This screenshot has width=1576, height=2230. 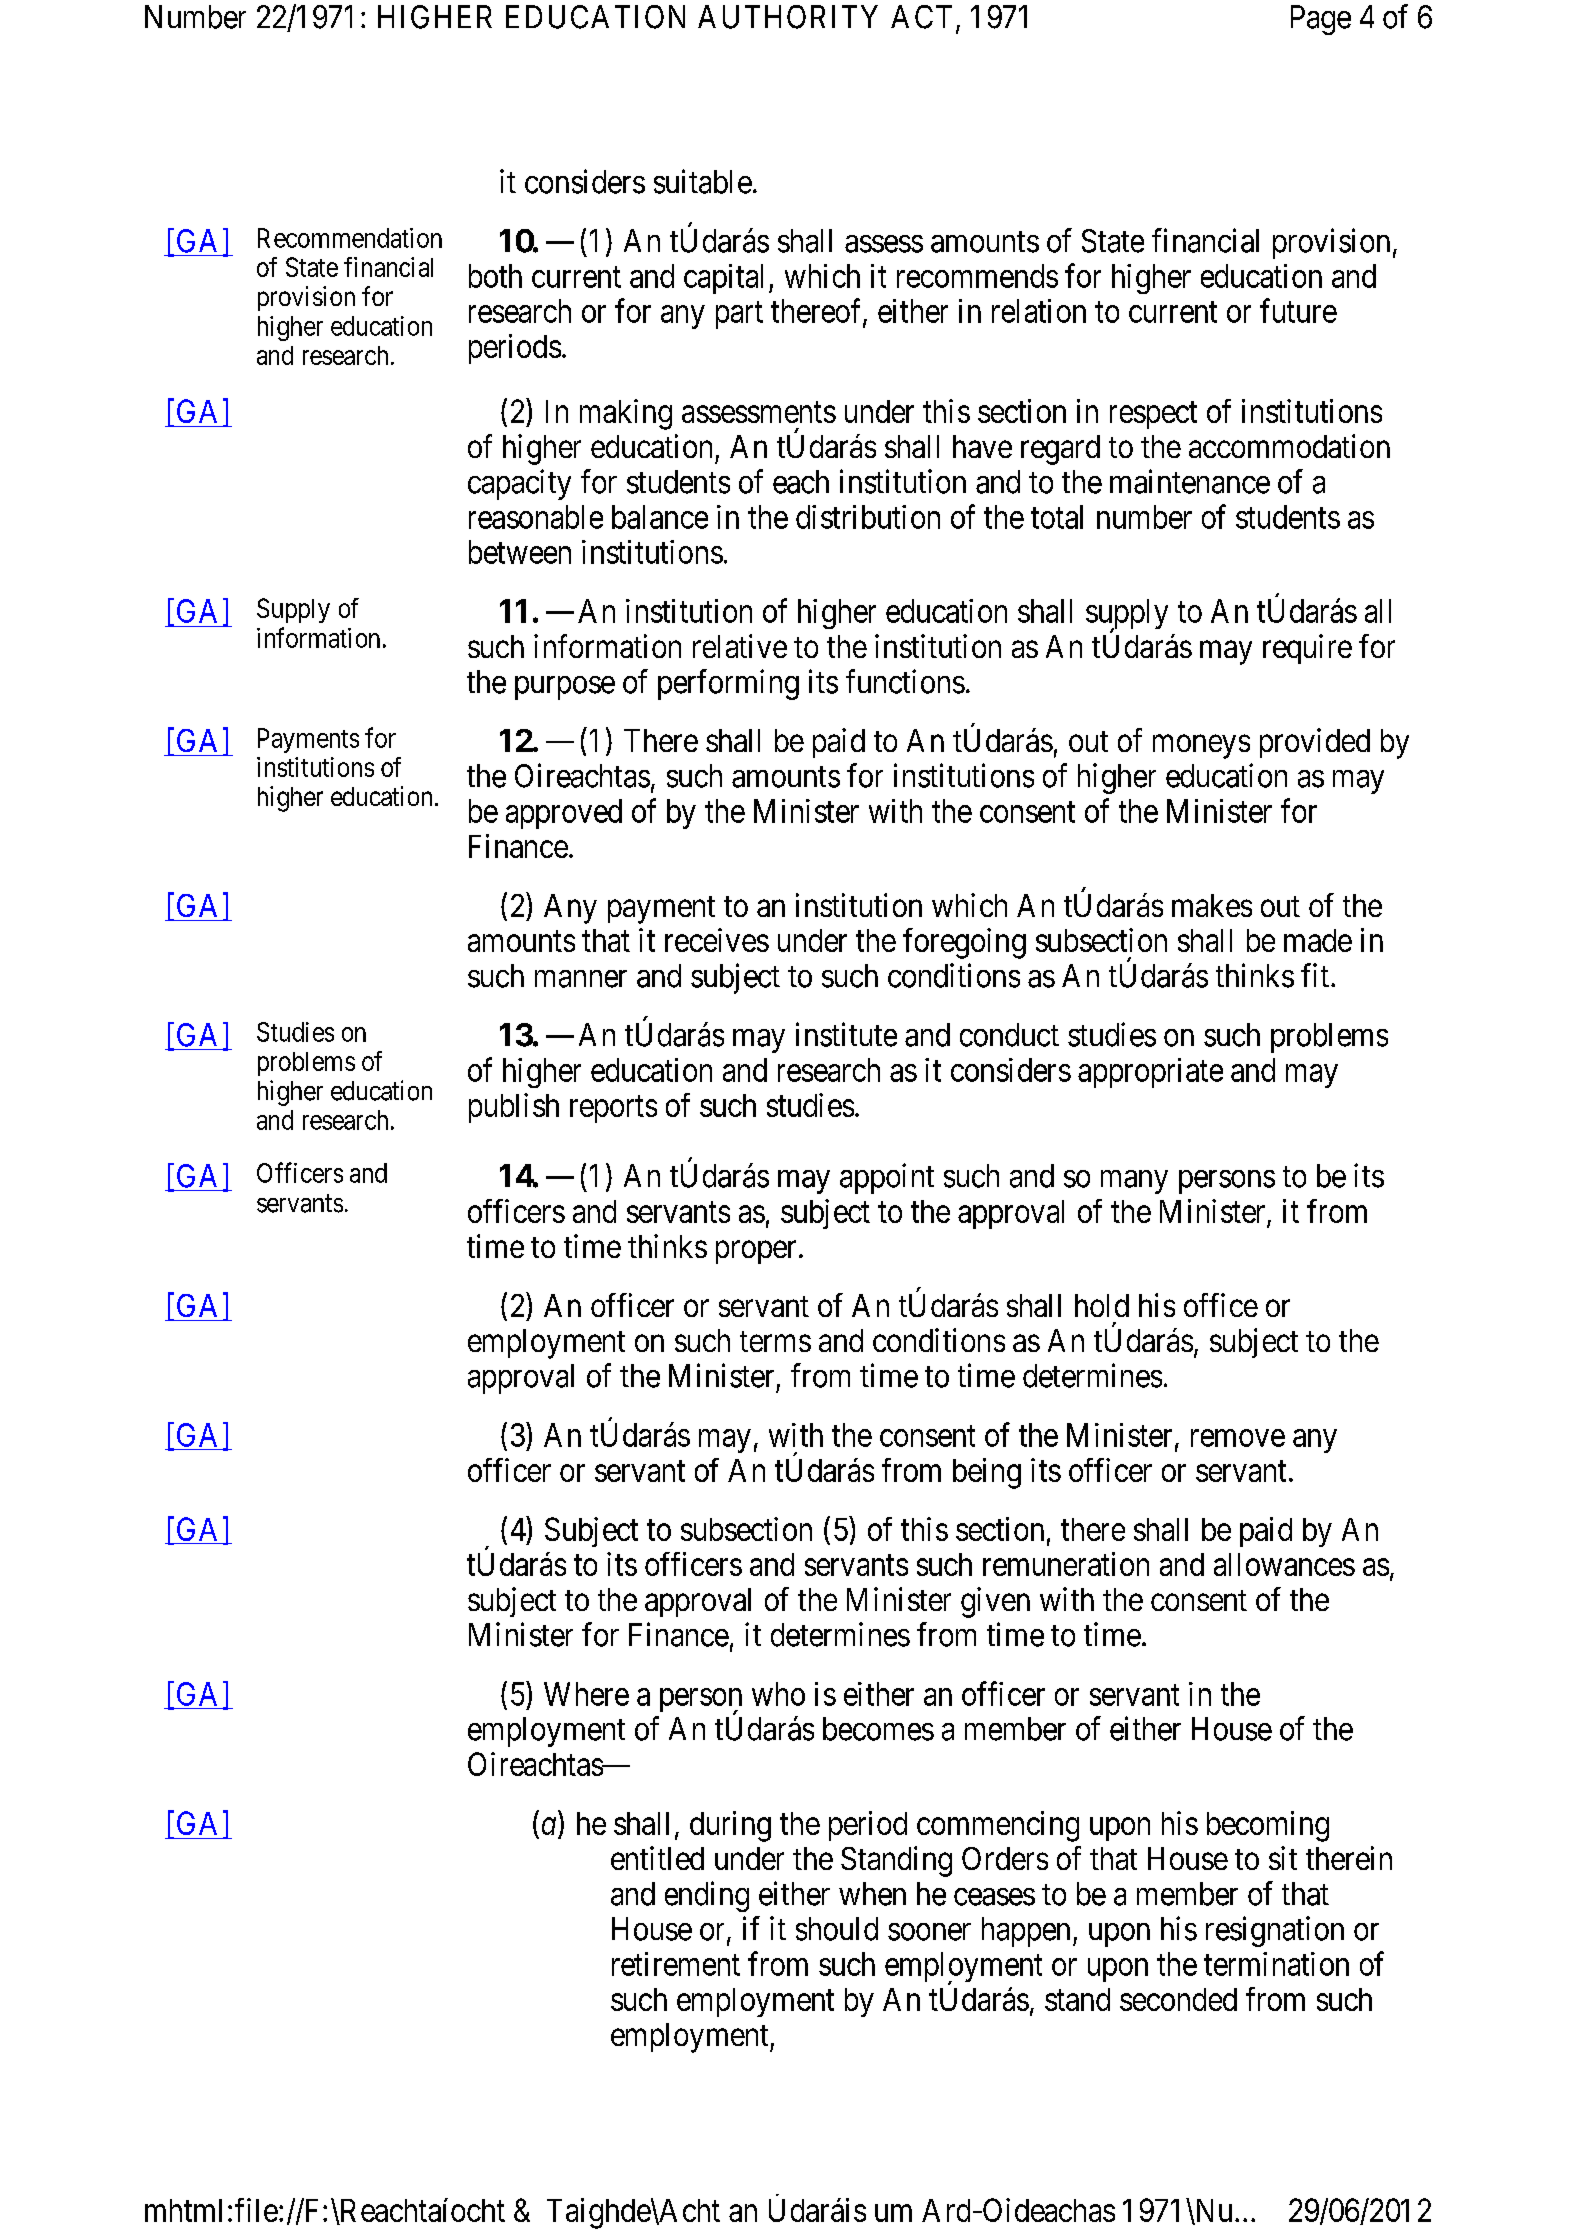 What do you see at coordinates (1134, 1182) in the screenshot?
I see `many` at bounding box center [1134, 1182].
